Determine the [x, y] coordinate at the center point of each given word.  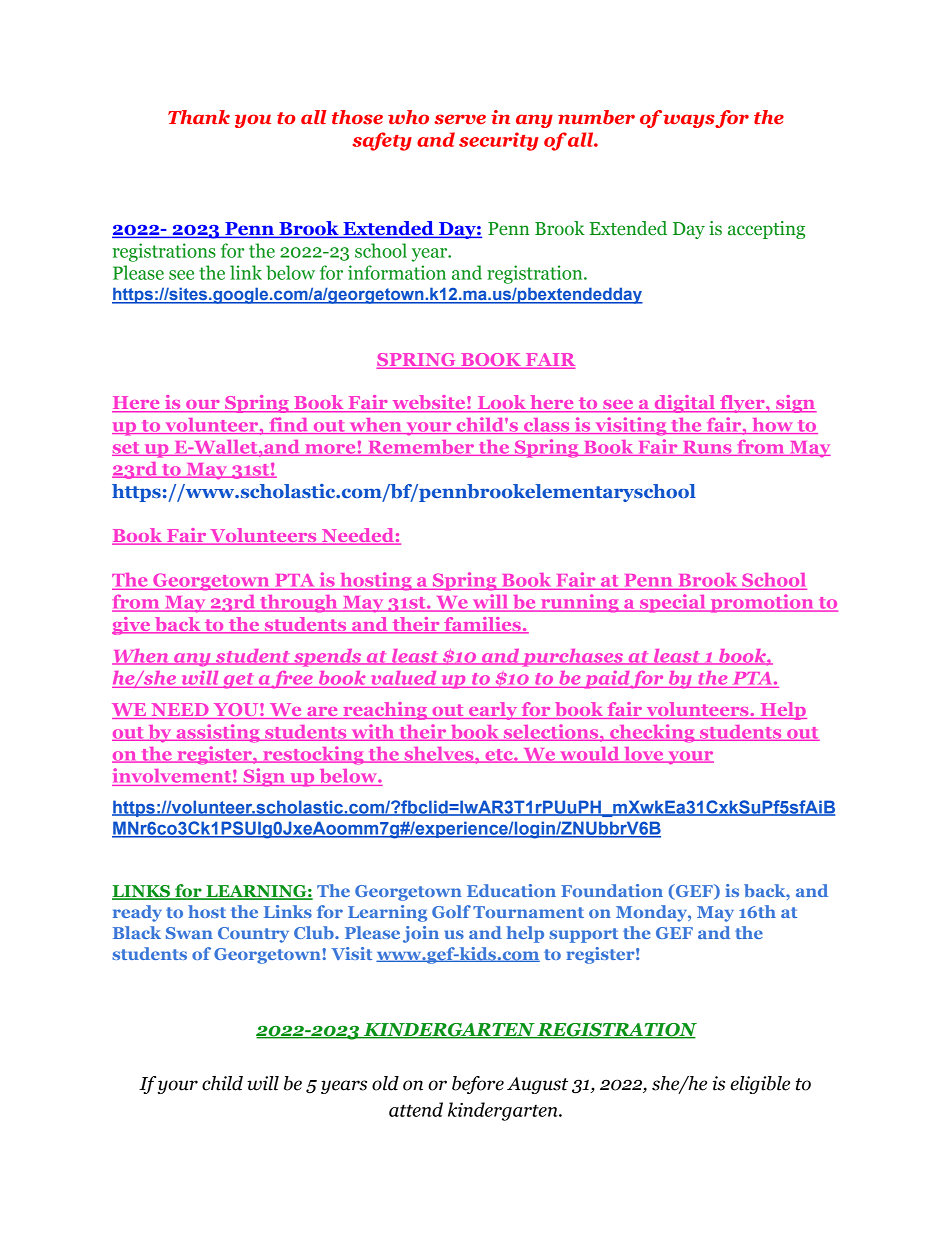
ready [137, 913]
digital [685, 404]
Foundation [612, 890]
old [385, 1083]
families [482, 625]
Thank [199, 117]
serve [460, 119]
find [289, 426]
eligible [760, 1085]
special [673, 603]
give [132, 626]
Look [501, 403]
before [478, 1085]
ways [689, 121]
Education [511, 890]
